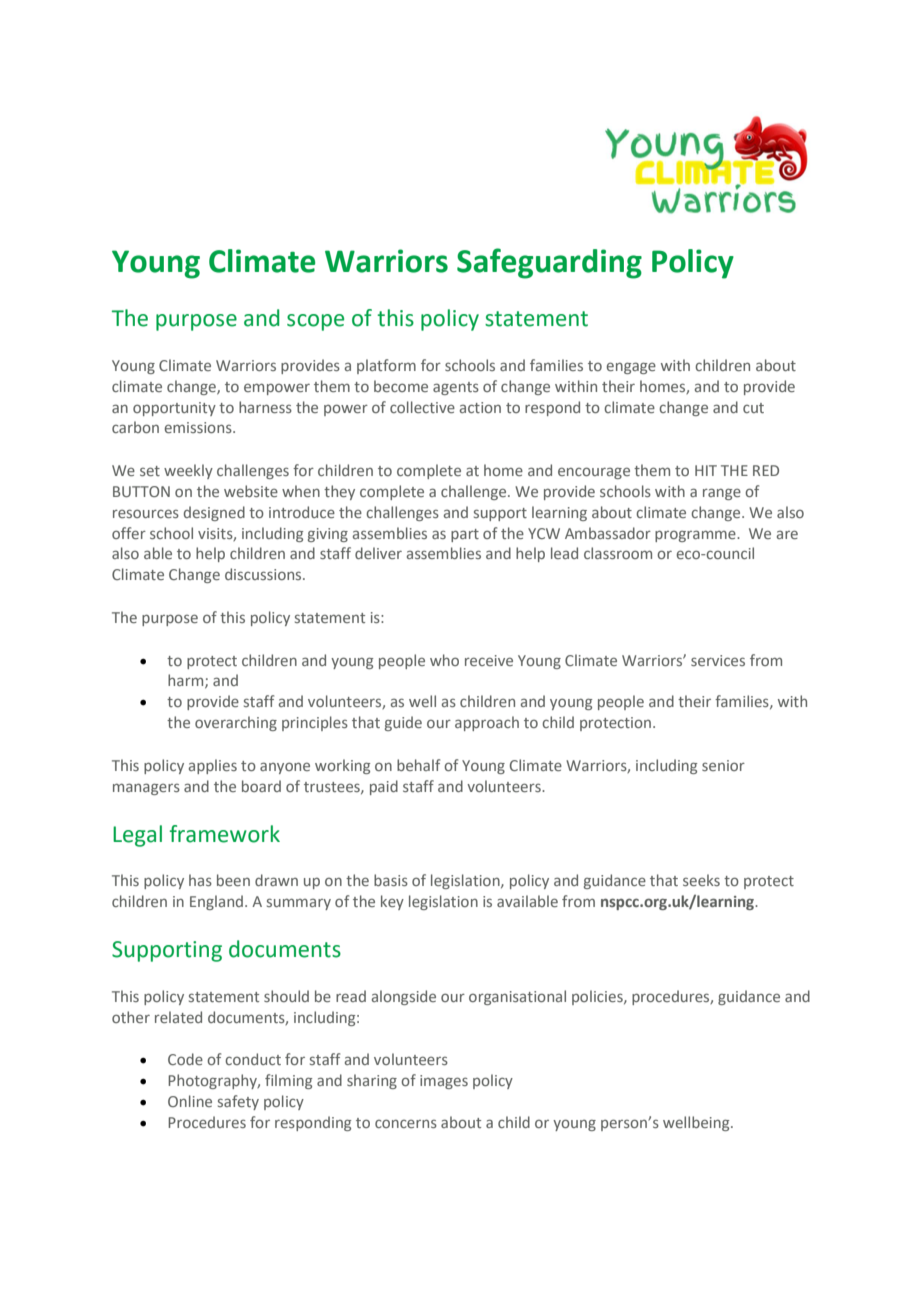 The height and width of the screenshot is (1308, 924). What do you see at coordinates (264, 574) in the screenshot?
I see `discussions` at bounding box center [264, 574].
